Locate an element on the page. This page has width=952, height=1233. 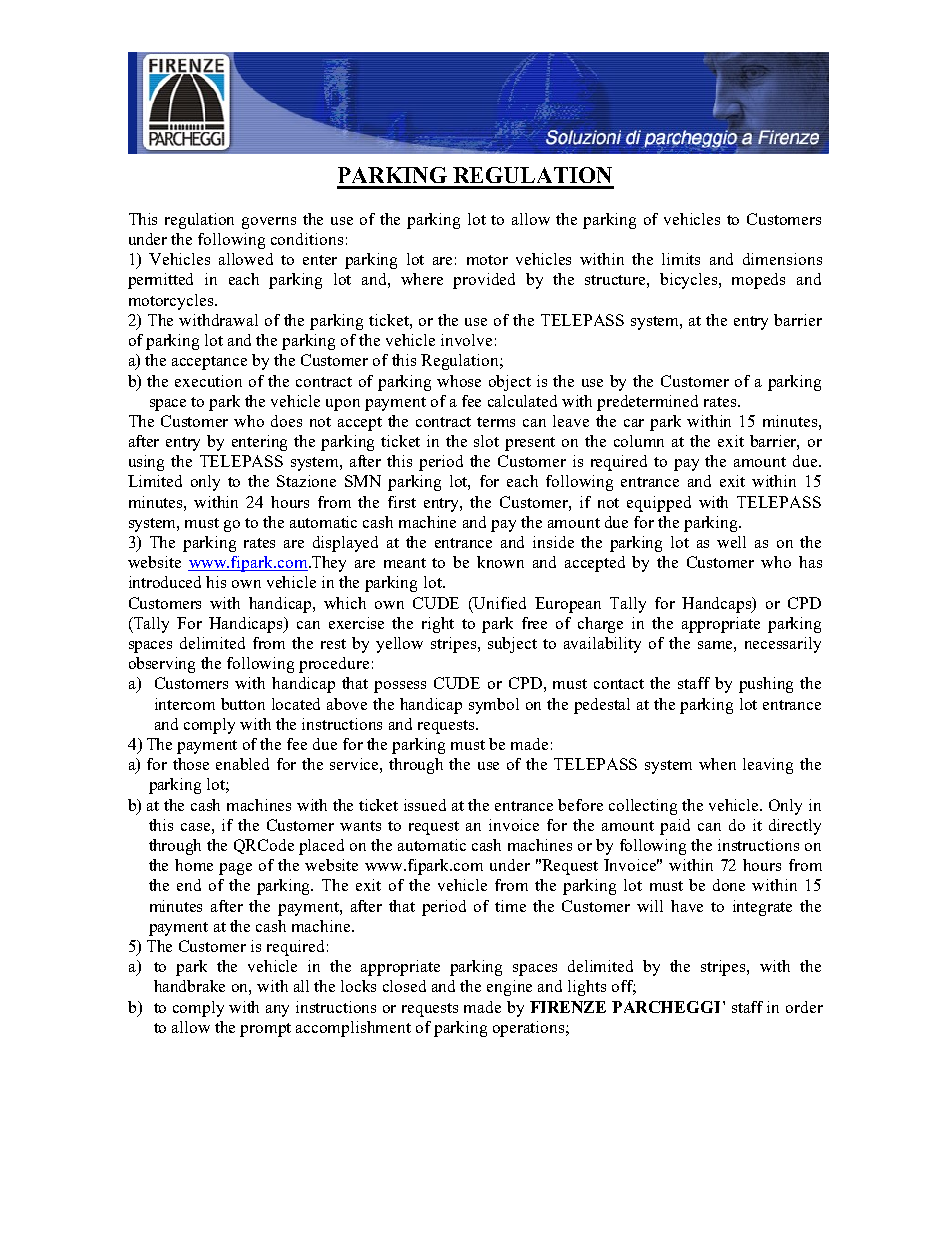
provided is located at coordinates (484, 281).
